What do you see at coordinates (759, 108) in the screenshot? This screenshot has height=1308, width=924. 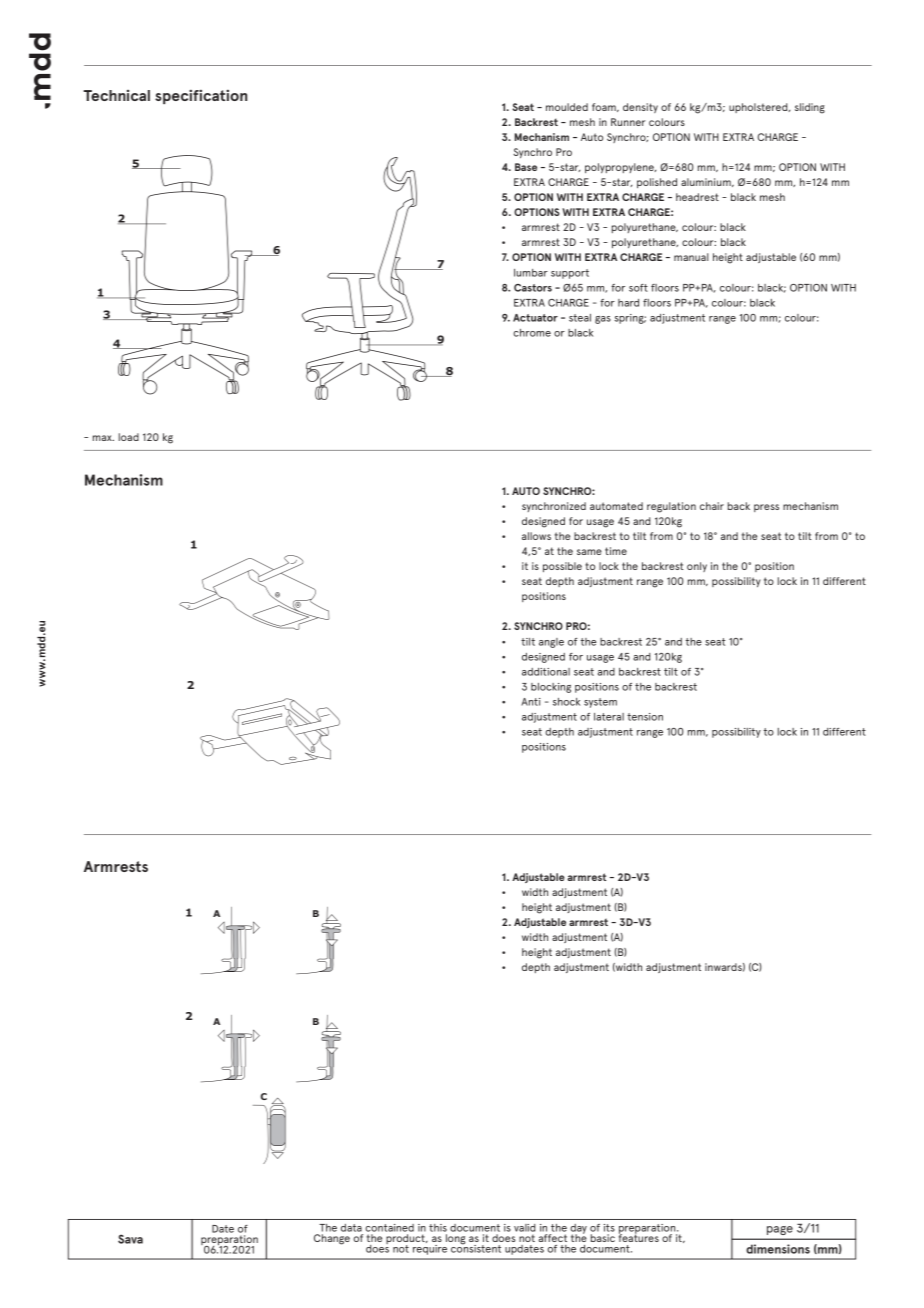 I see `upholstered` at bounding box center [759, 108].
